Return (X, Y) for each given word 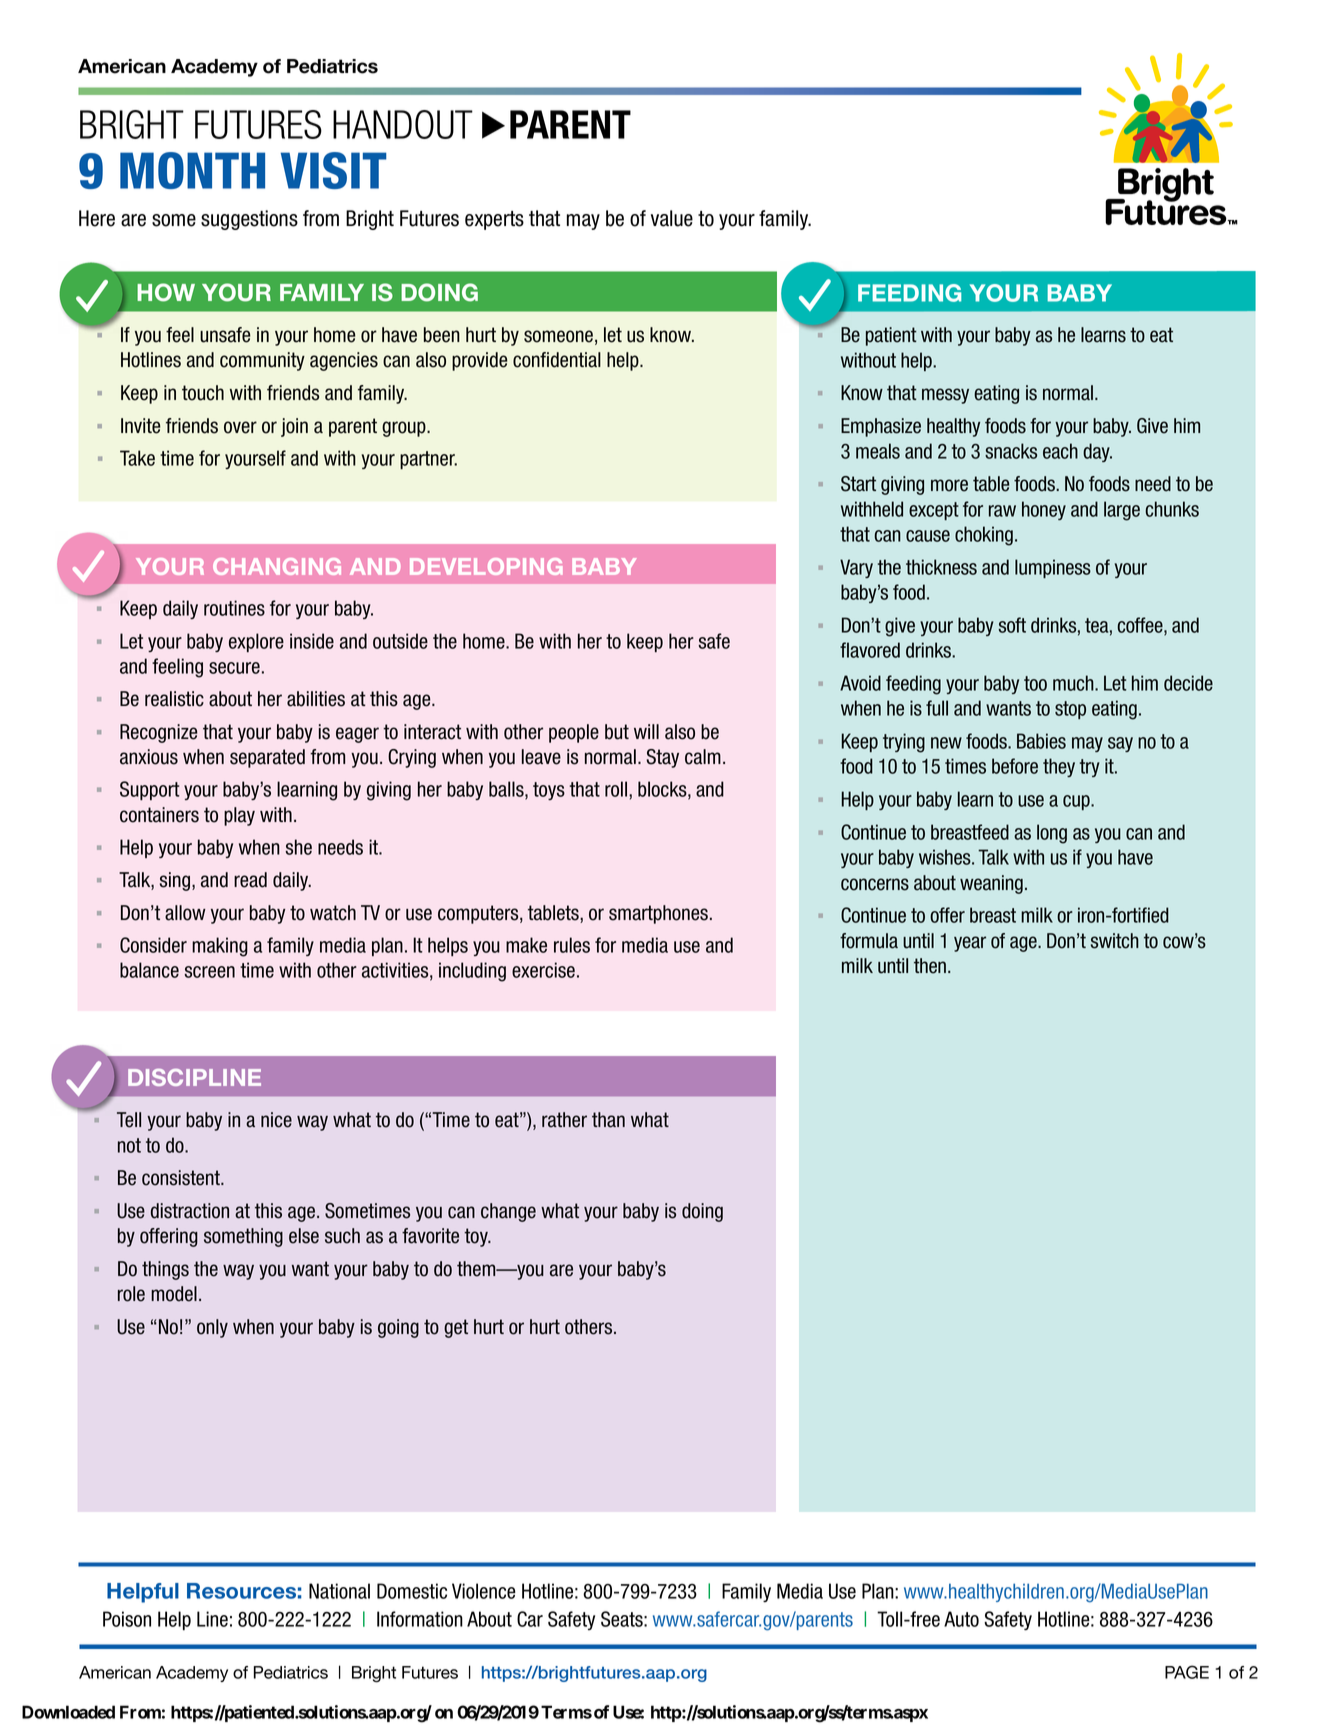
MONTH (192, 170)
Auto (961, 1619)
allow (185, 913)
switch (1115, 941)
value (672, 218)
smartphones (658, 914)
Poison (127, 1619)
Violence (484, 1591)
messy (945, 396)
